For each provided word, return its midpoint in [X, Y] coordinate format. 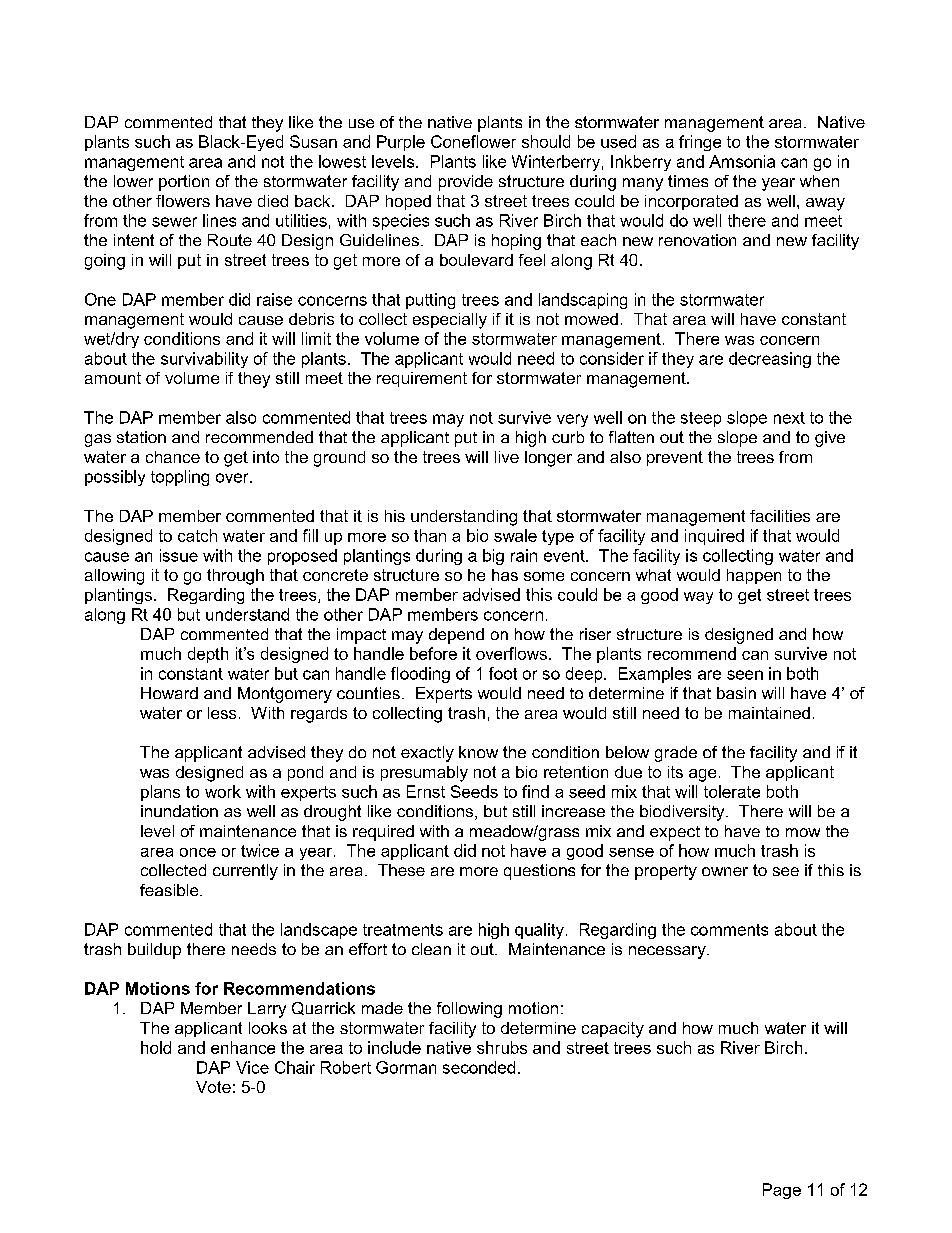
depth [208, 655]
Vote [213, 1087]
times [688, 181]
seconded [479, 1067]
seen [745, 675]
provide [466, 183]
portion [184, 183]
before [433, 653]
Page [782, 1191]
